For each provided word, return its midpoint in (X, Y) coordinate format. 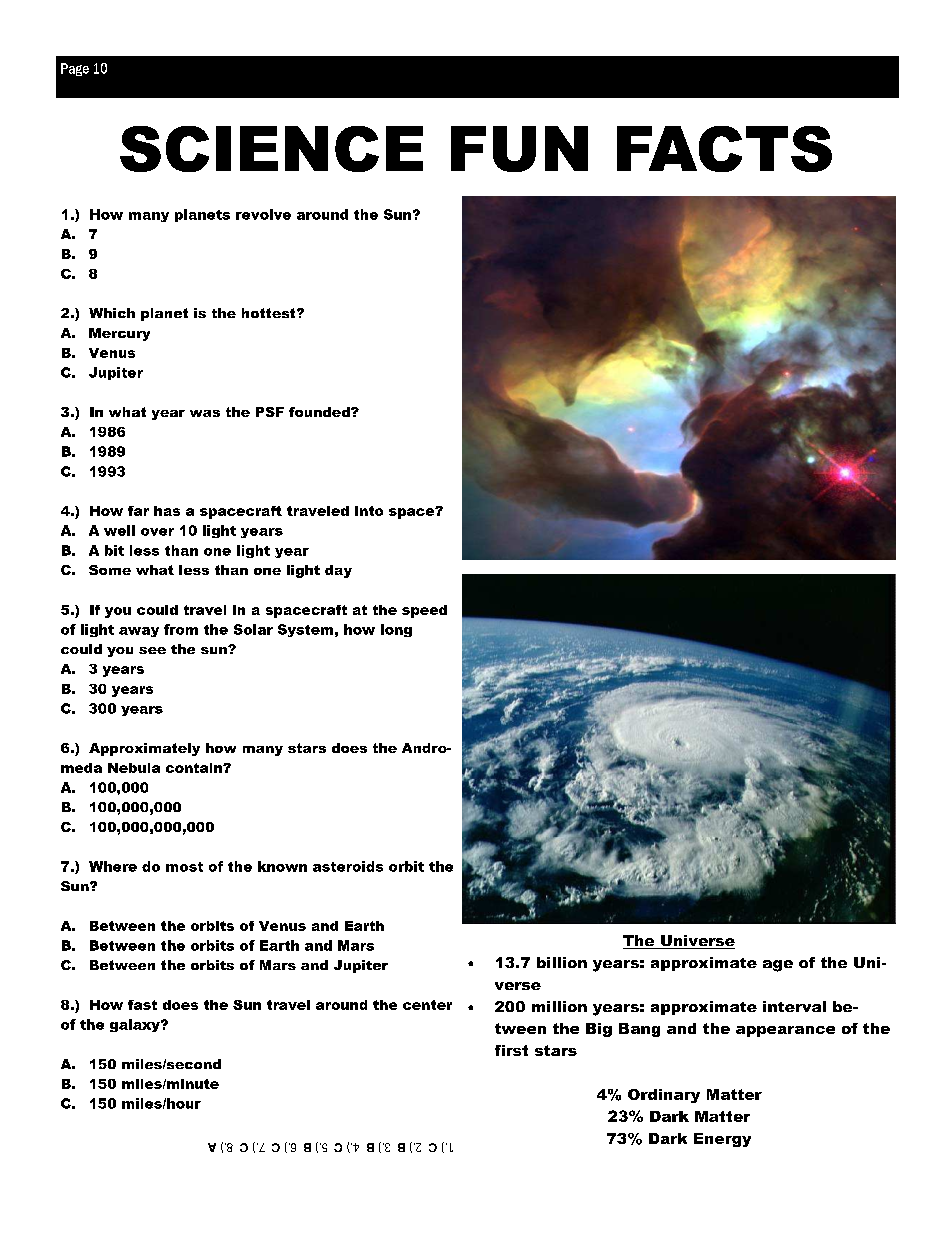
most (184, 867)
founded (320, 412)
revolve (263, 214)
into (369, 511)
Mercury (119, 334)
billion (562, 962)
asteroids (348, 866)
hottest (270, 313)
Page (75, 69)
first (511, 1050)
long (396, 630)
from (181, 629)
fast (142, 1005)
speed (424, 611)
